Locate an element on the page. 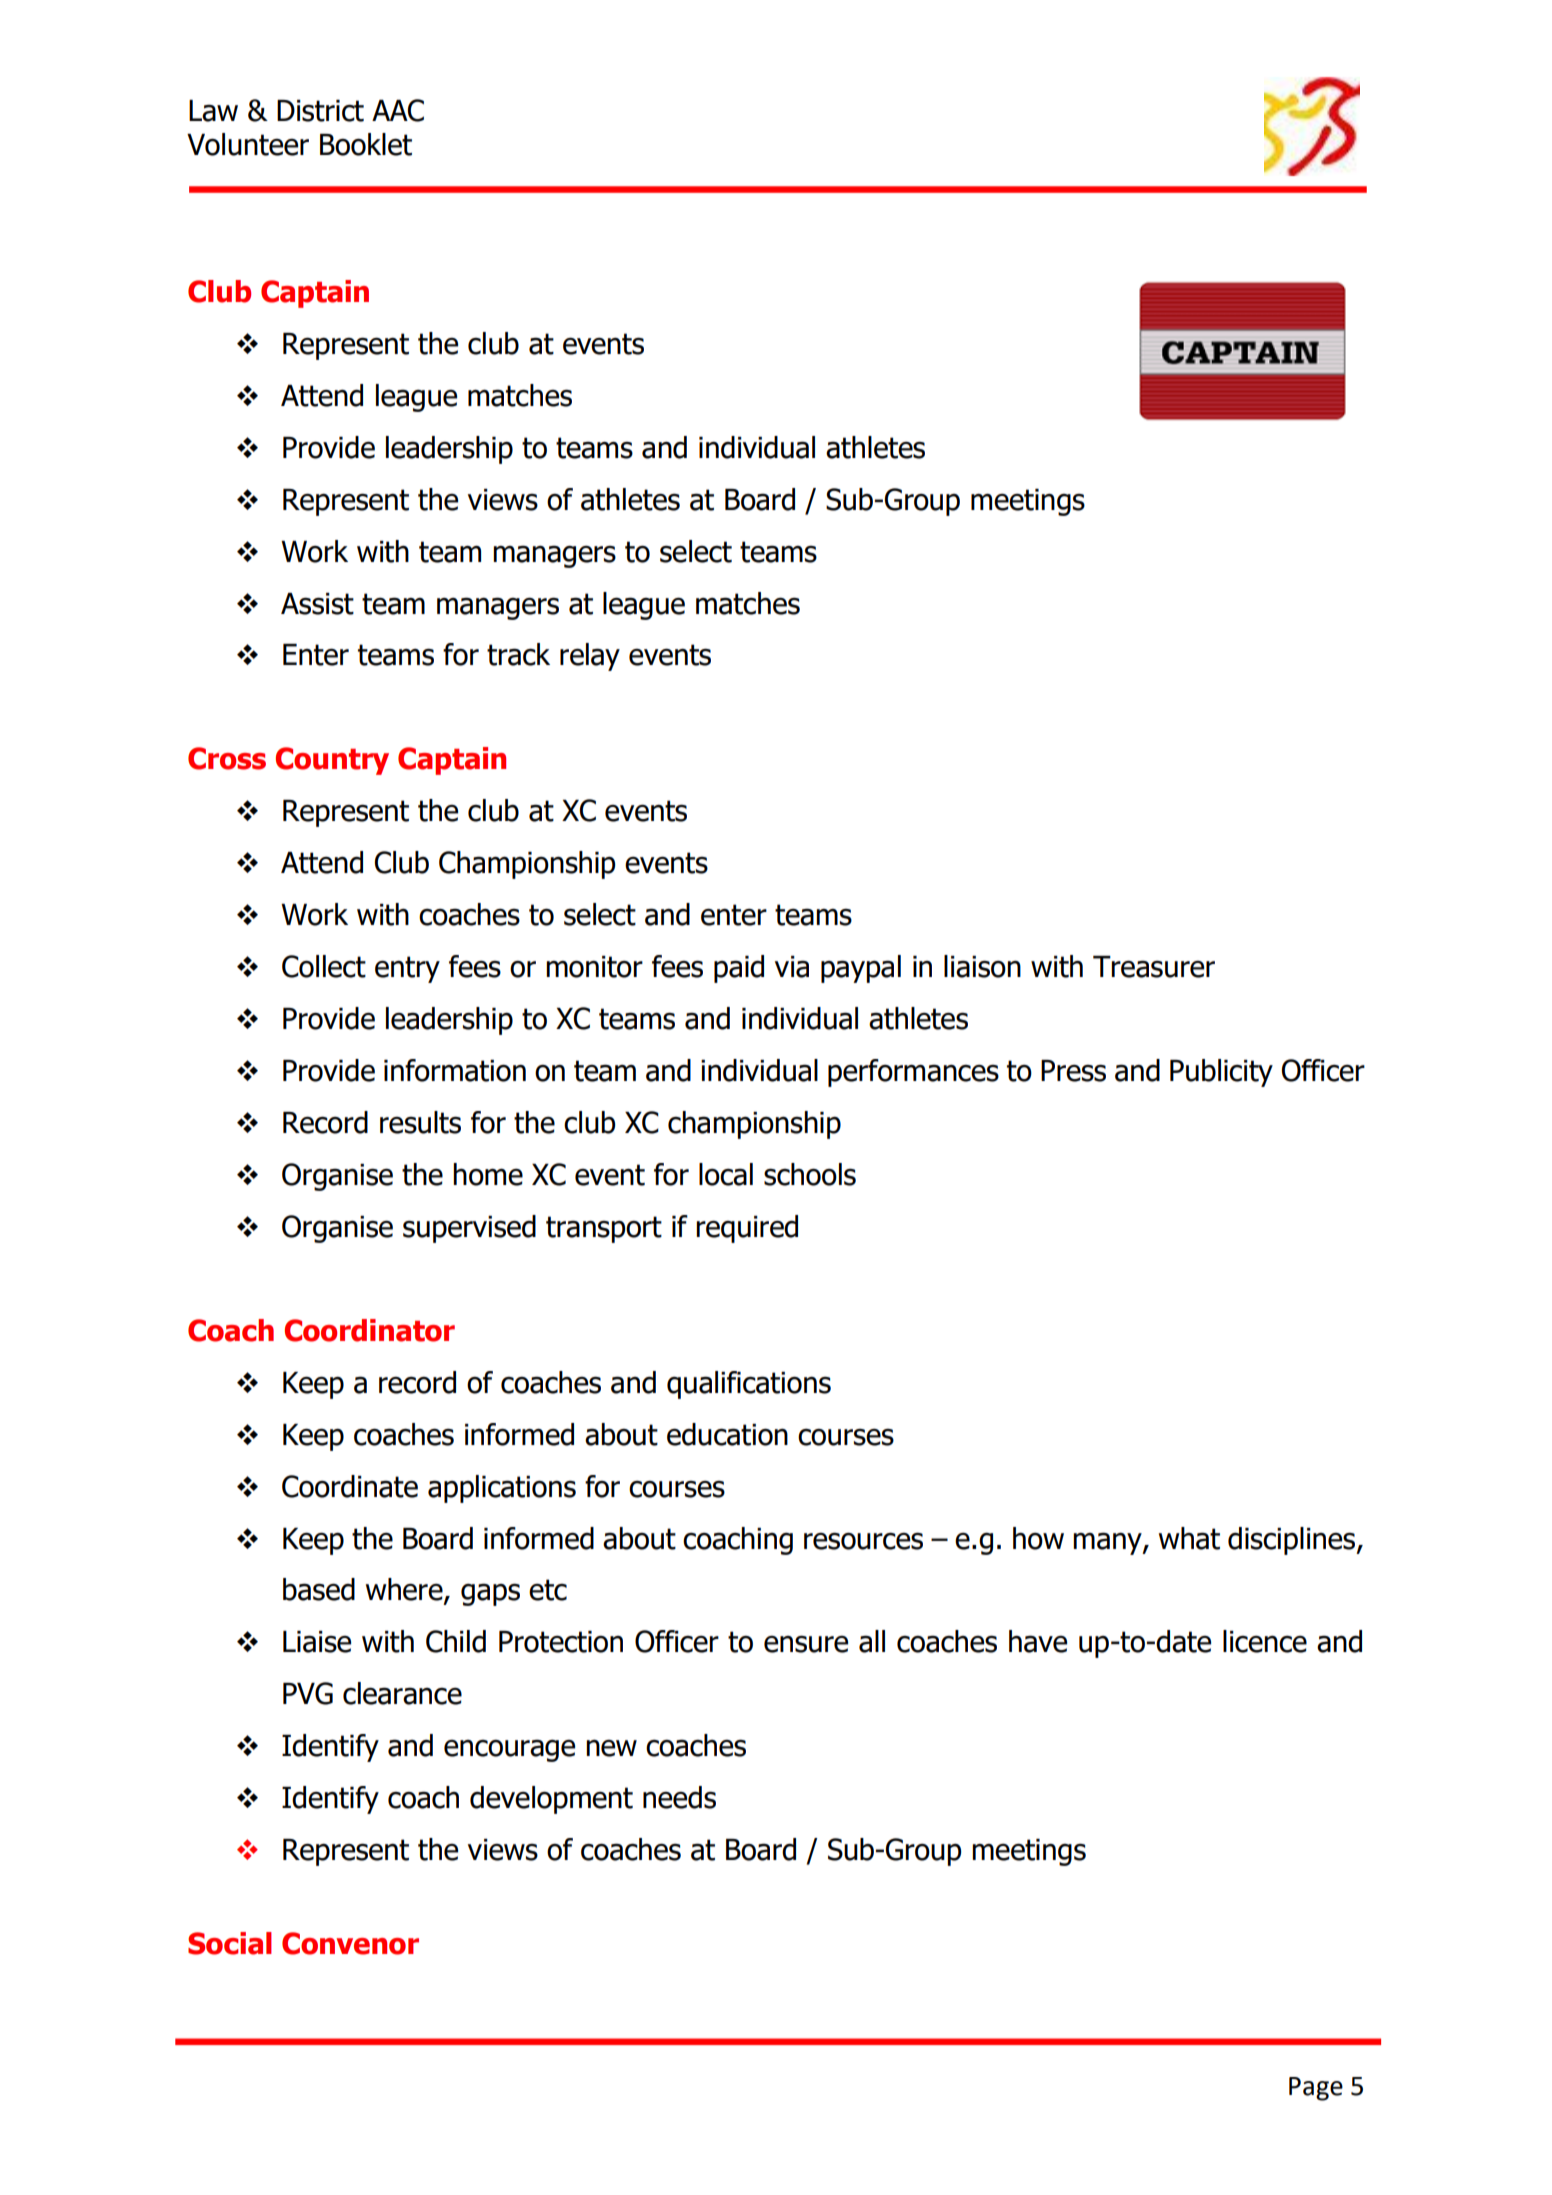 The image size is (1552, 2195). qualifications is located at coordinates (749, 1385).
